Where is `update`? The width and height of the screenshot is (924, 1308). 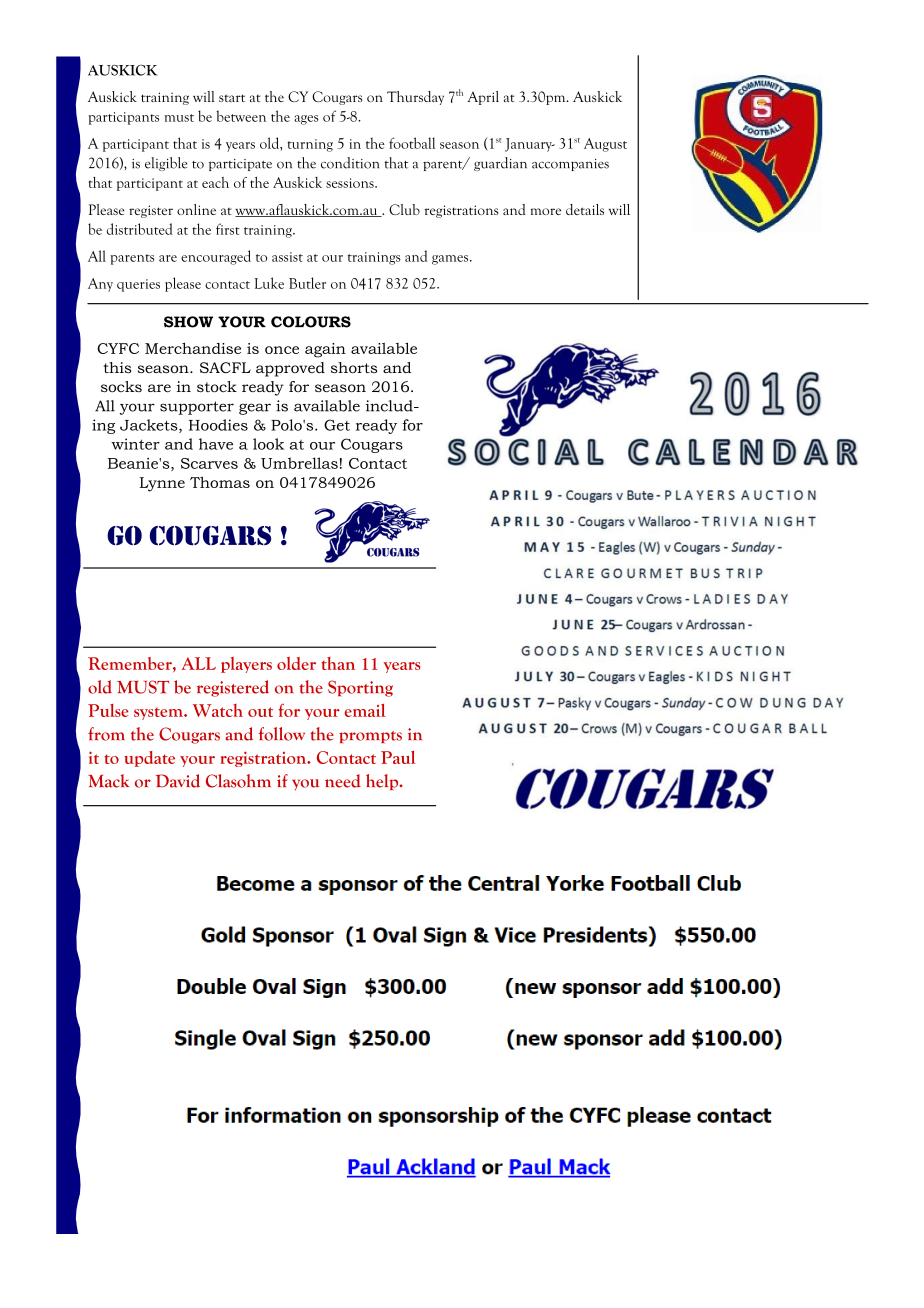 update is located at coordinates (149, 759).
